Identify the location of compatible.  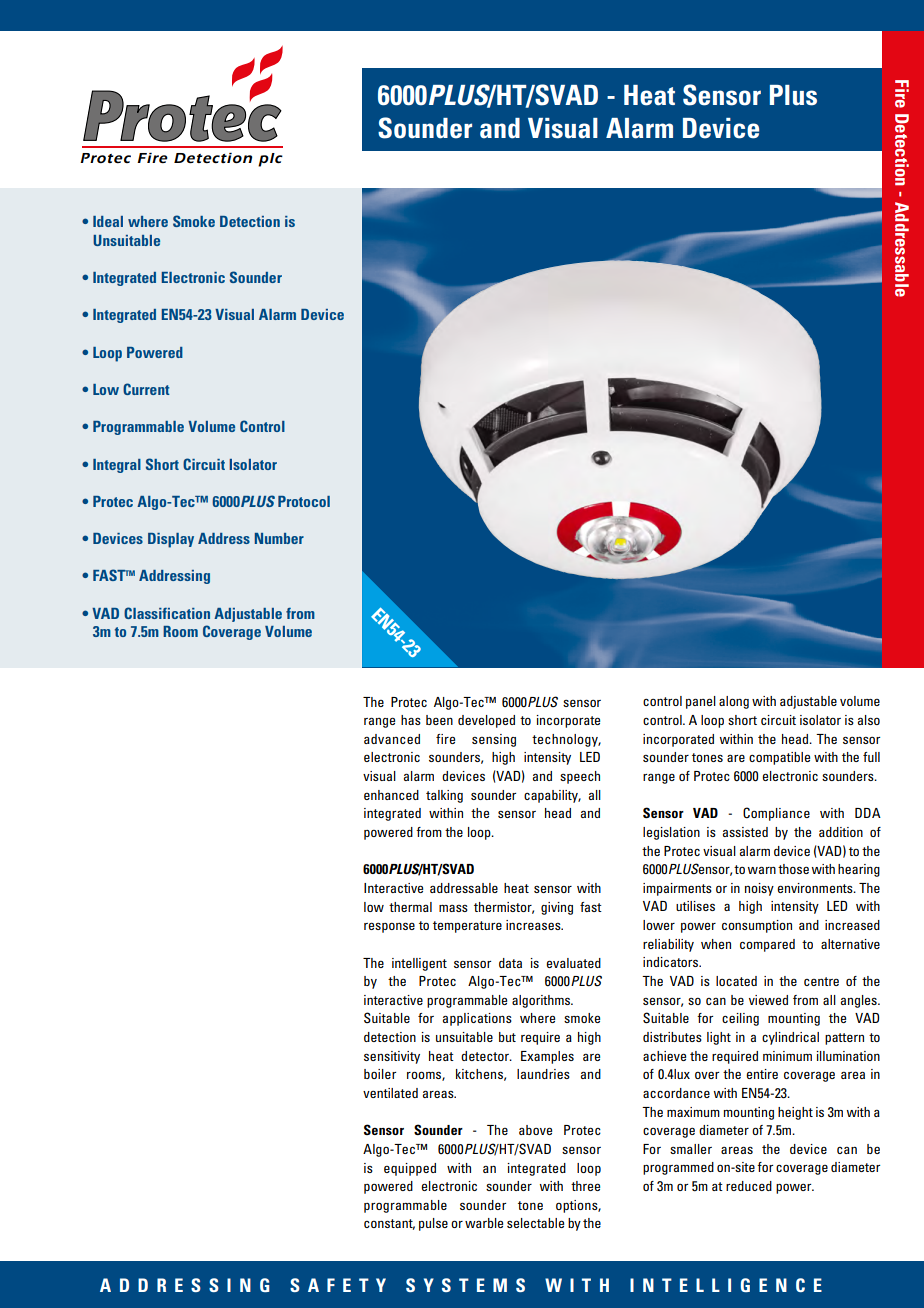
(779, 758).
